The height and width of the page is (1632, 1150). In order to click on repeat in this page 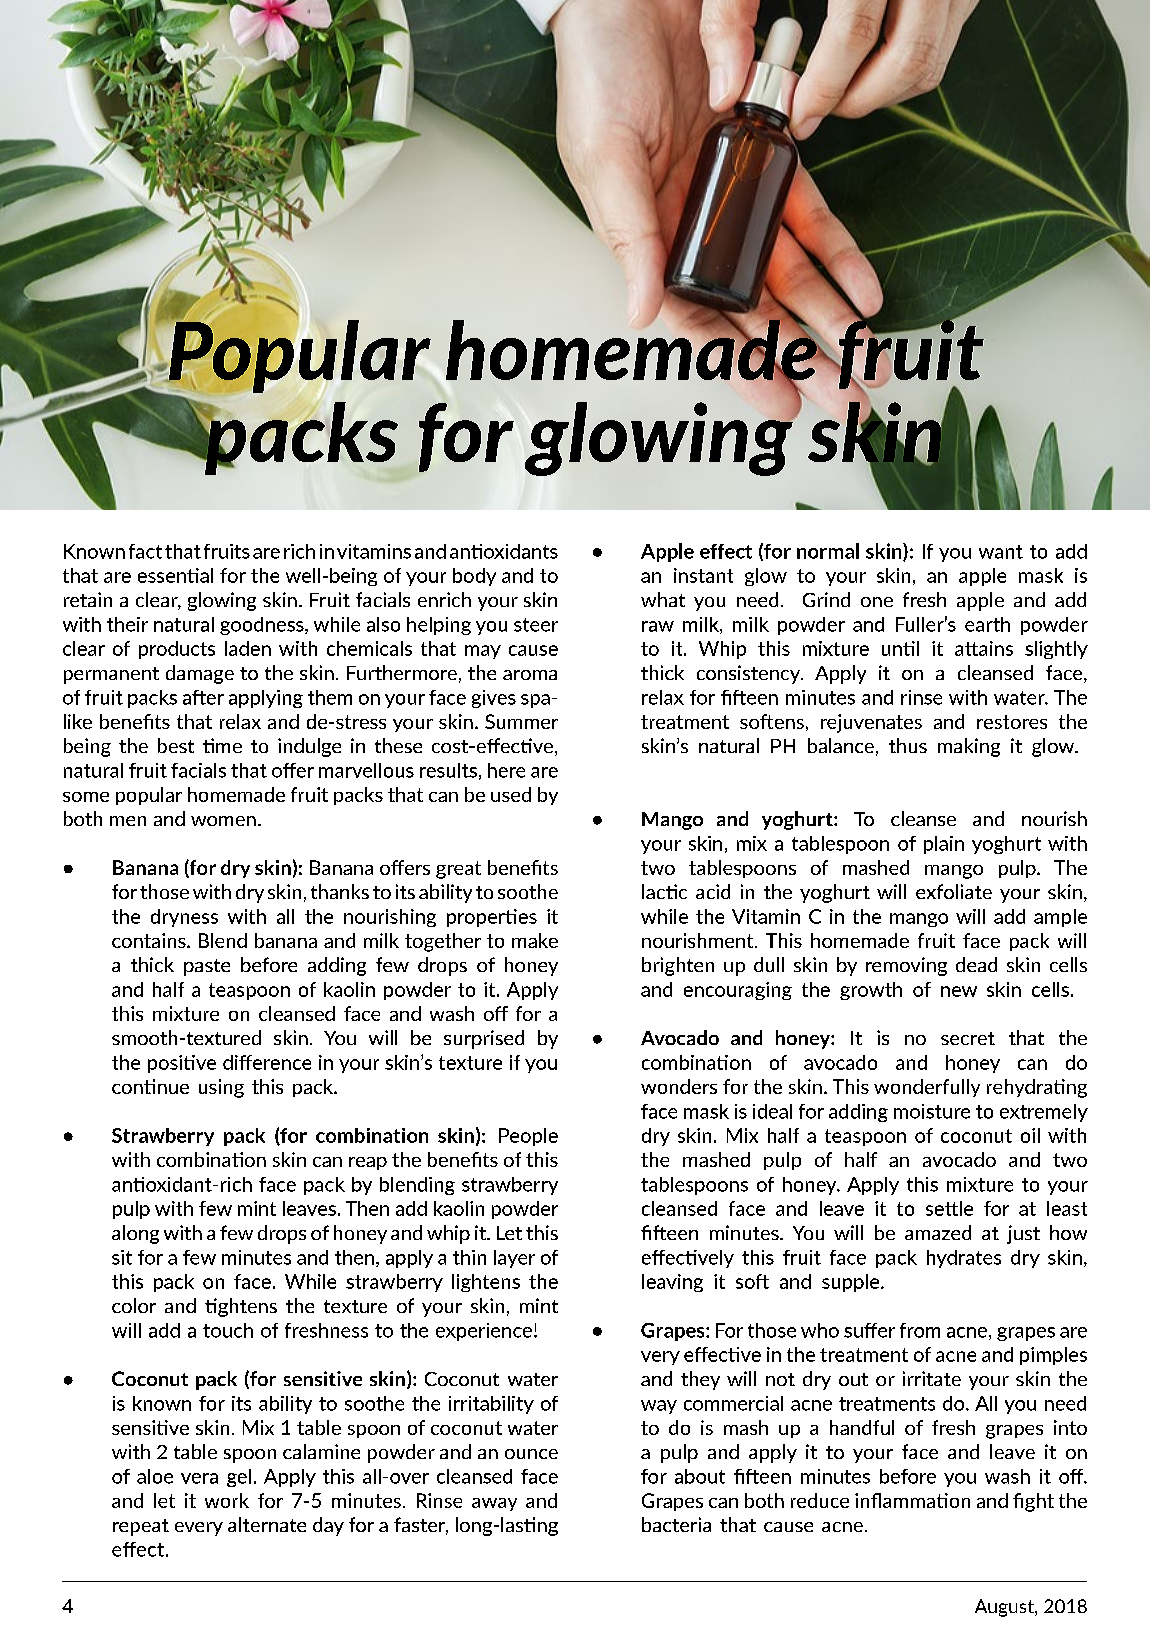, I will do `click(141, 1527)`.
